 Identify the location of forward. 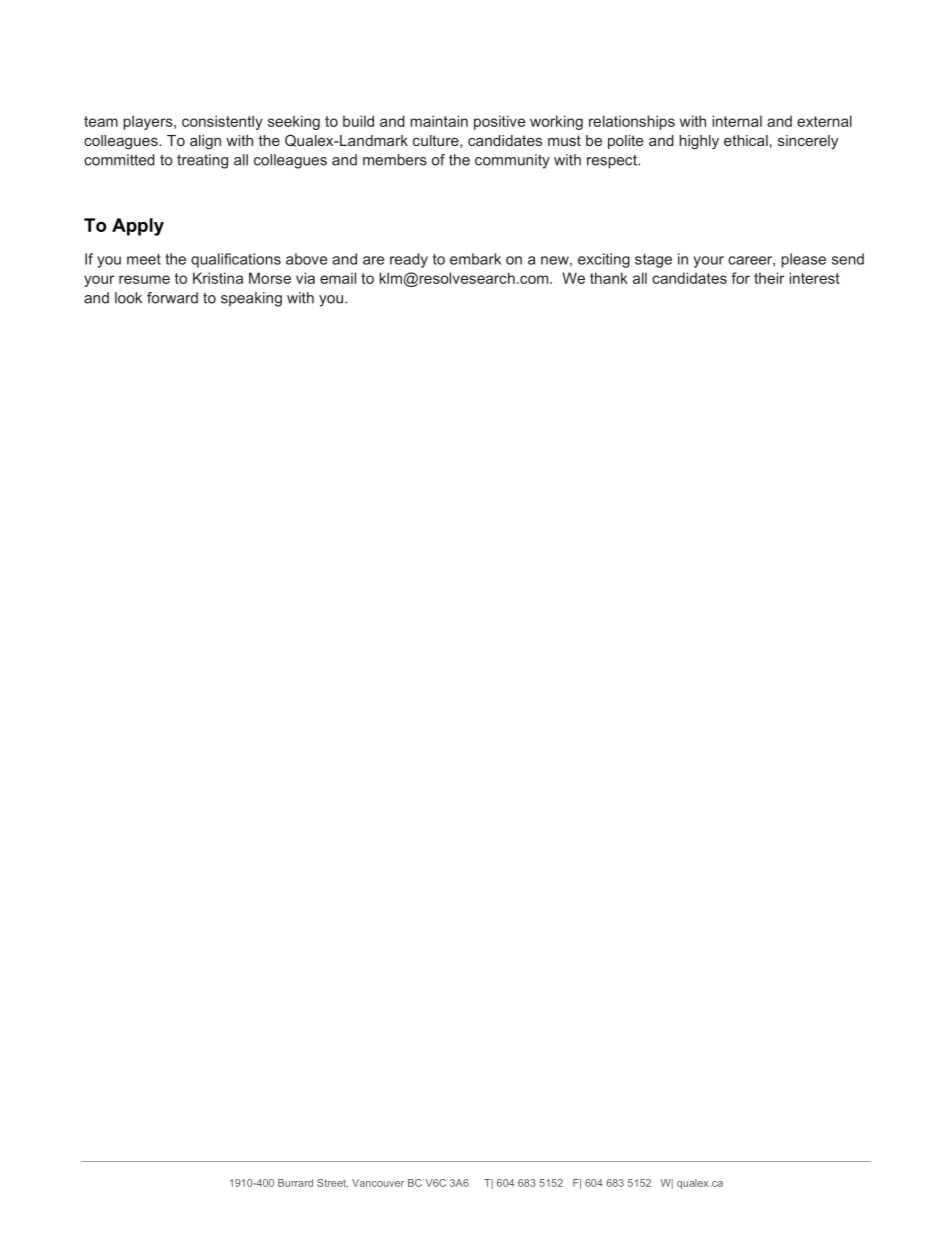
(172, 298).
